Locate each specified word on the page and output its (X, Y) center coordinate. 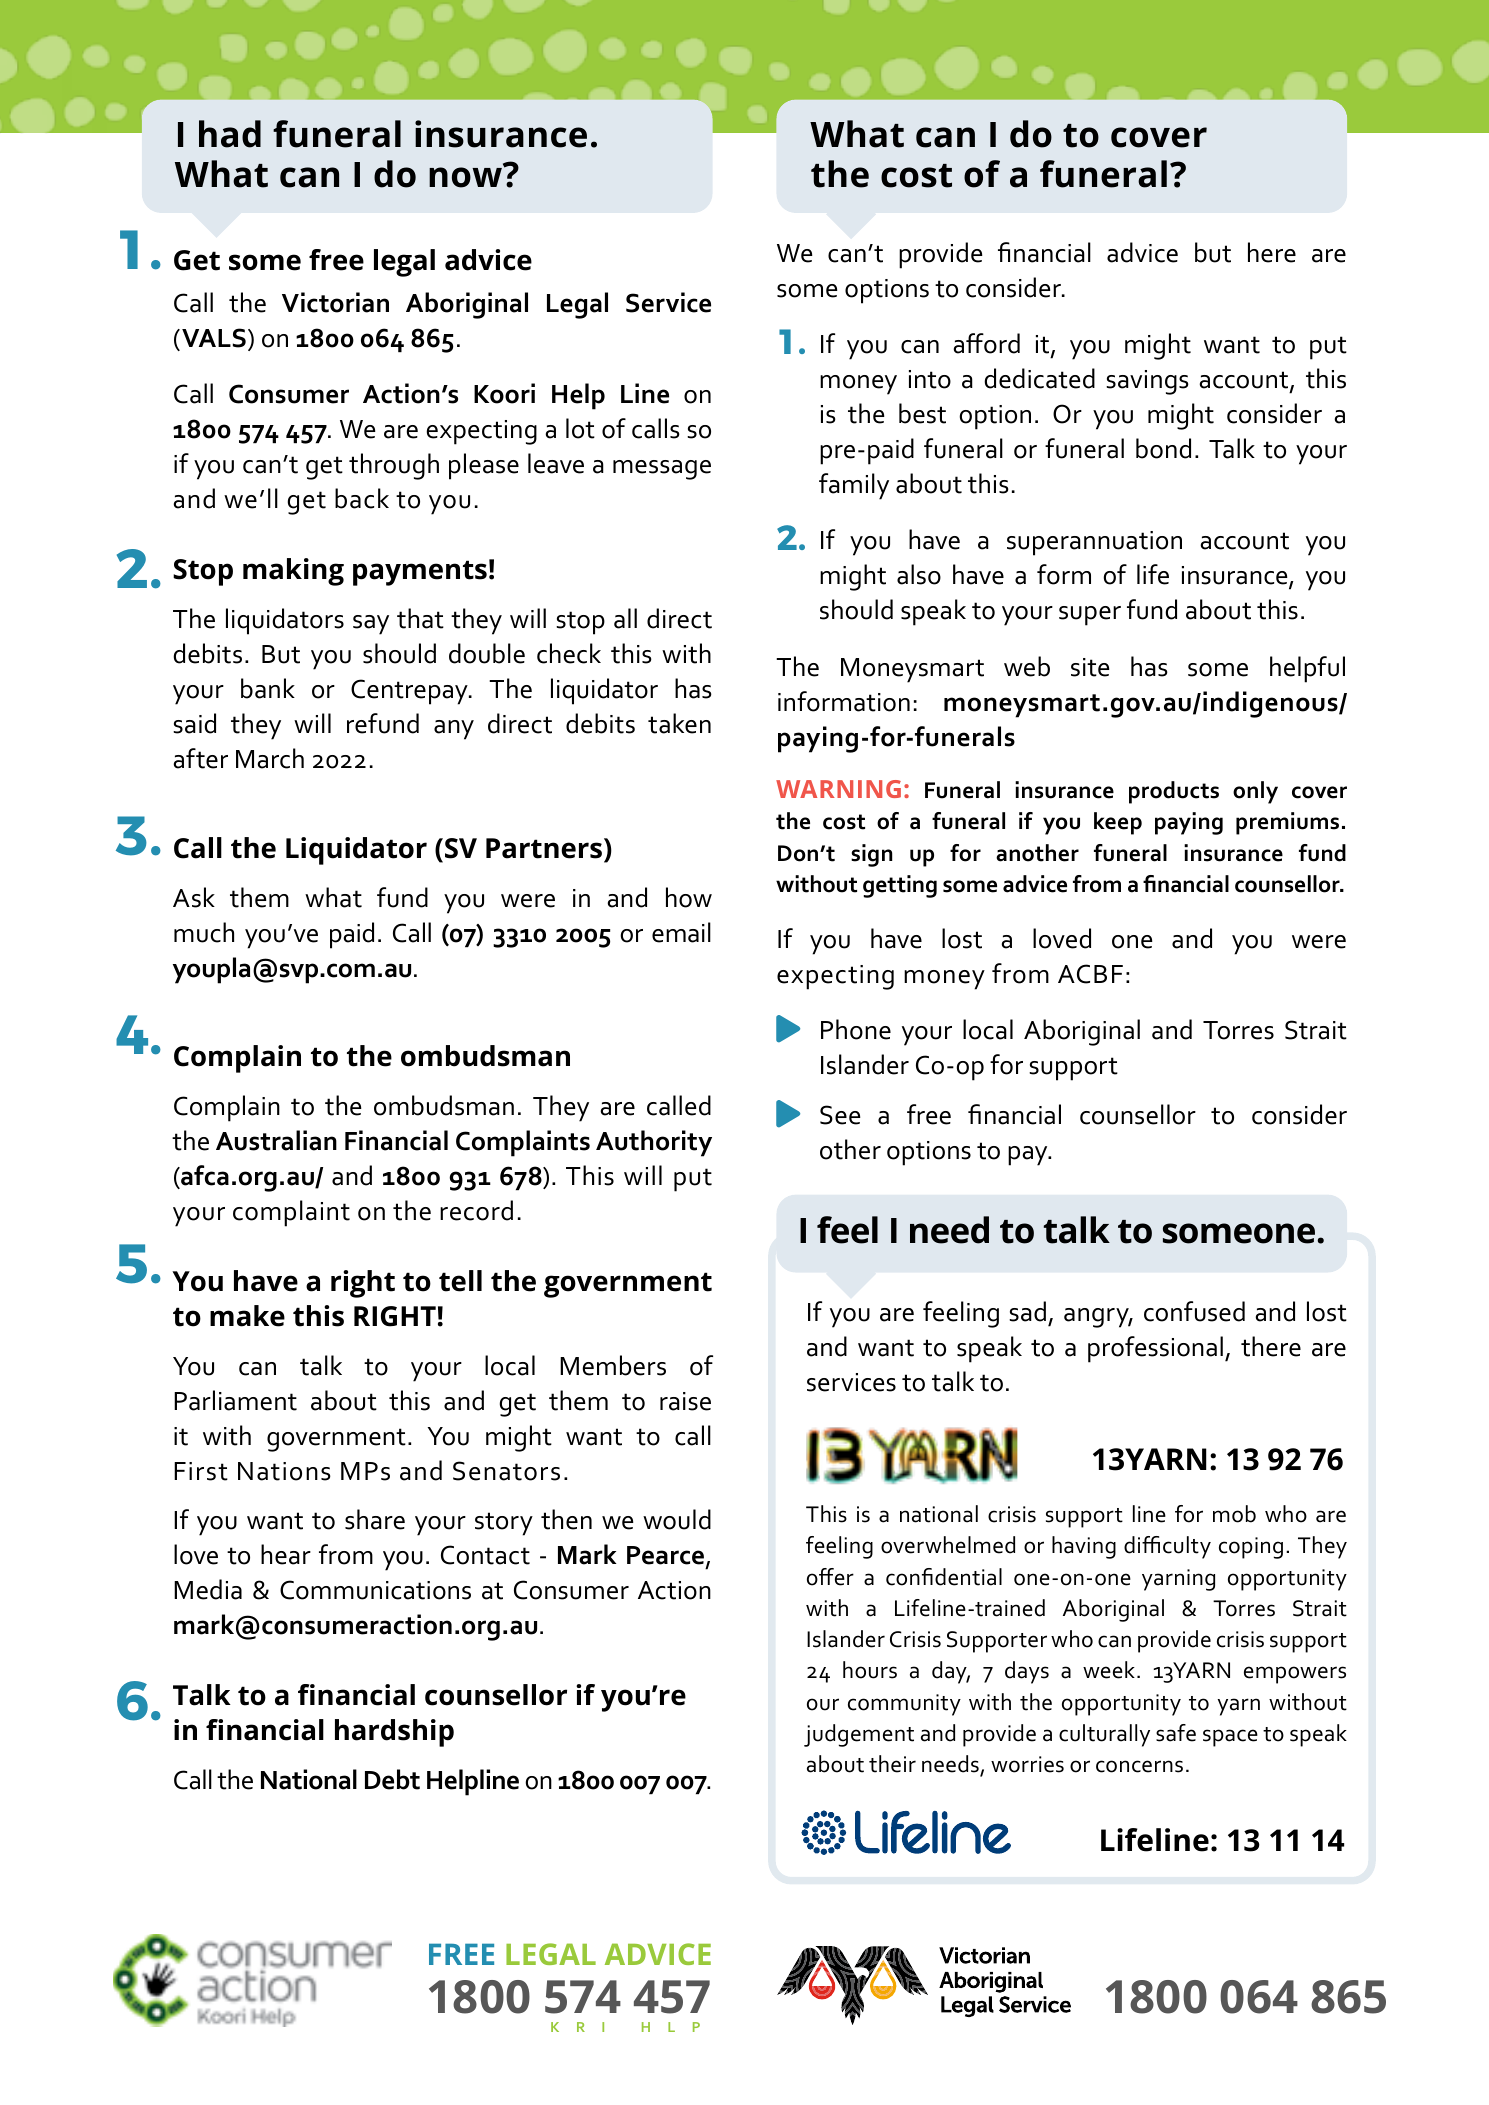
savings (1147, 382)
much (204, 932)
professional (1155, 1349)
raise (685, 1401)
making (293, 572)
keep (1118, 823)
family (854, 486)
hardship (394, 1733)
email (681, 932)
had (230, 134)
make (247, 1316)
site (1090, 667)
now (467, 176)
